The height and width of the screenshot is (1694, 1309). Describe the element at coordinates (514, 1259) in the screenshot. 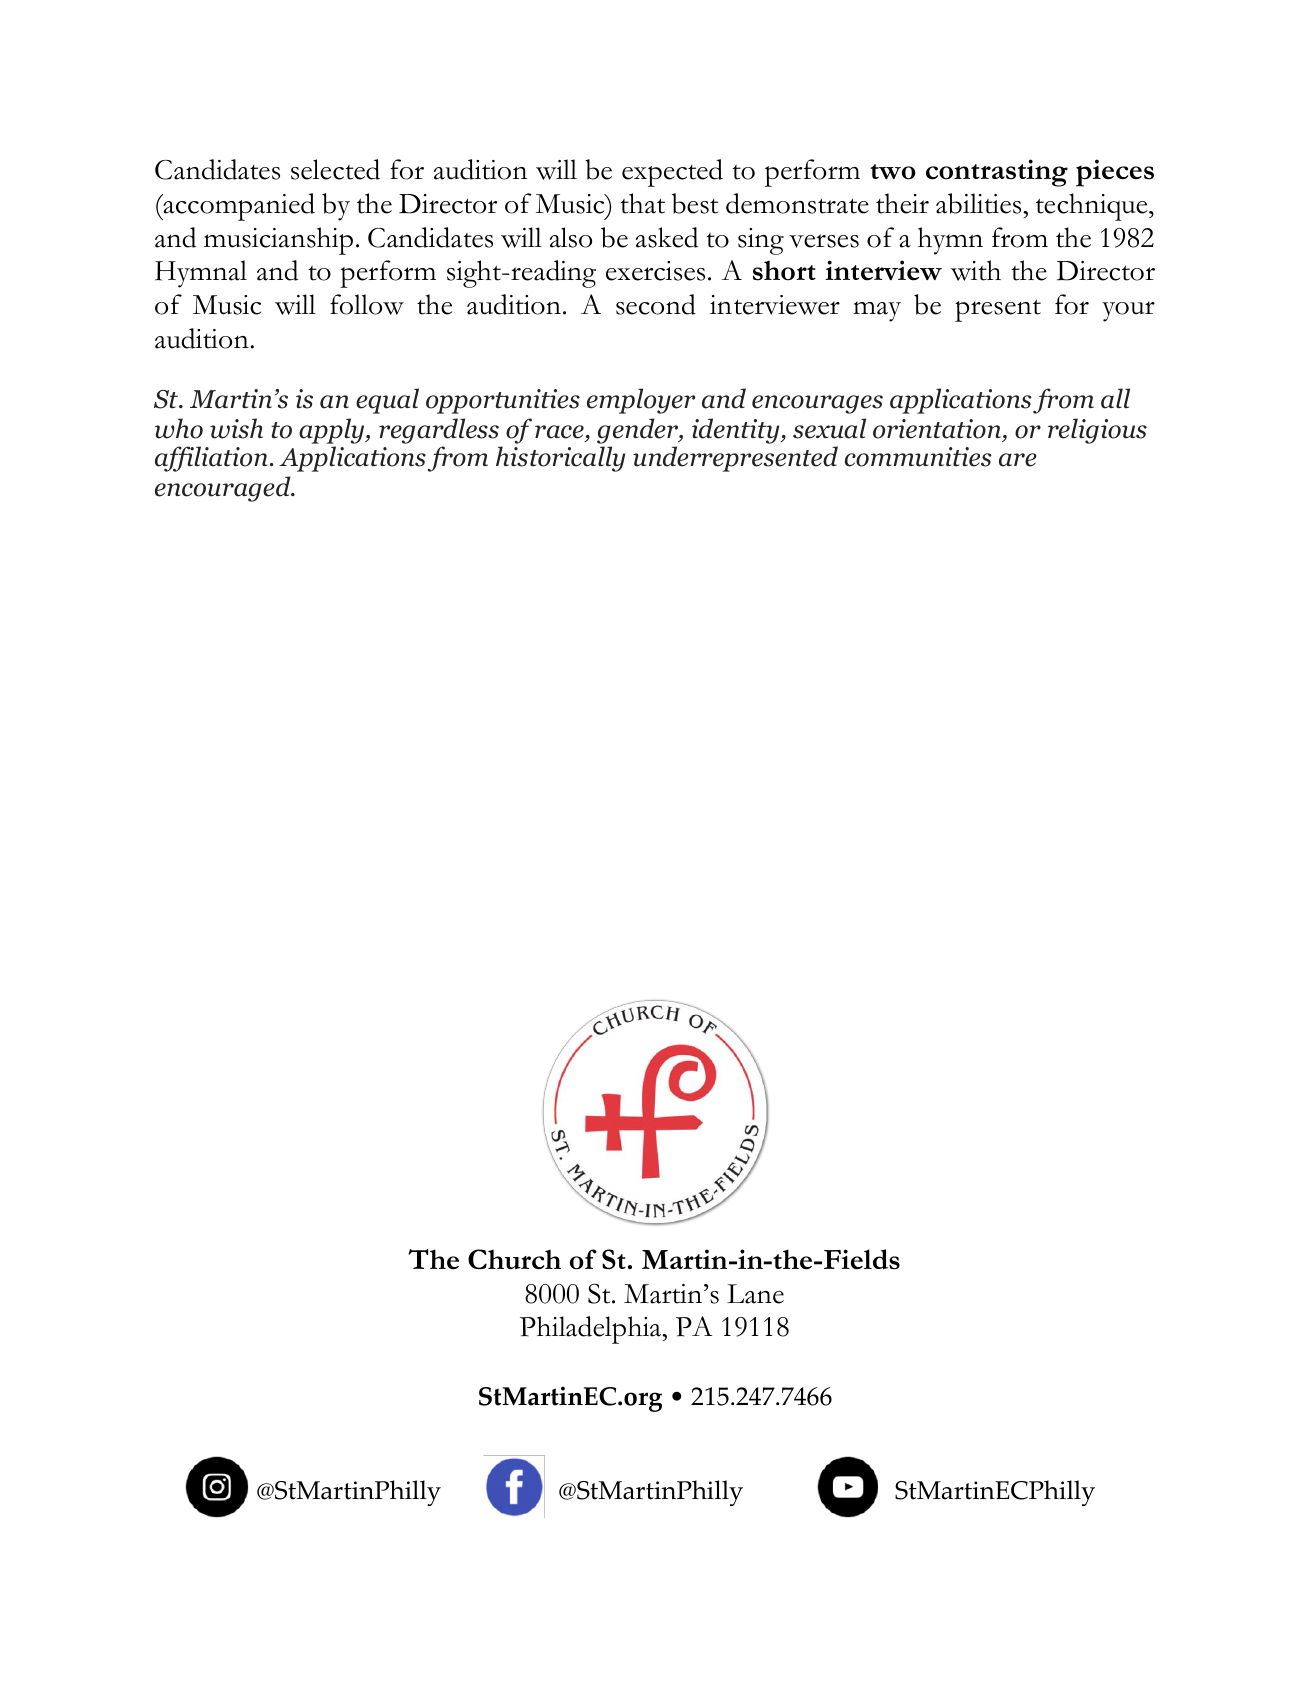

I see `Church` at that location.
